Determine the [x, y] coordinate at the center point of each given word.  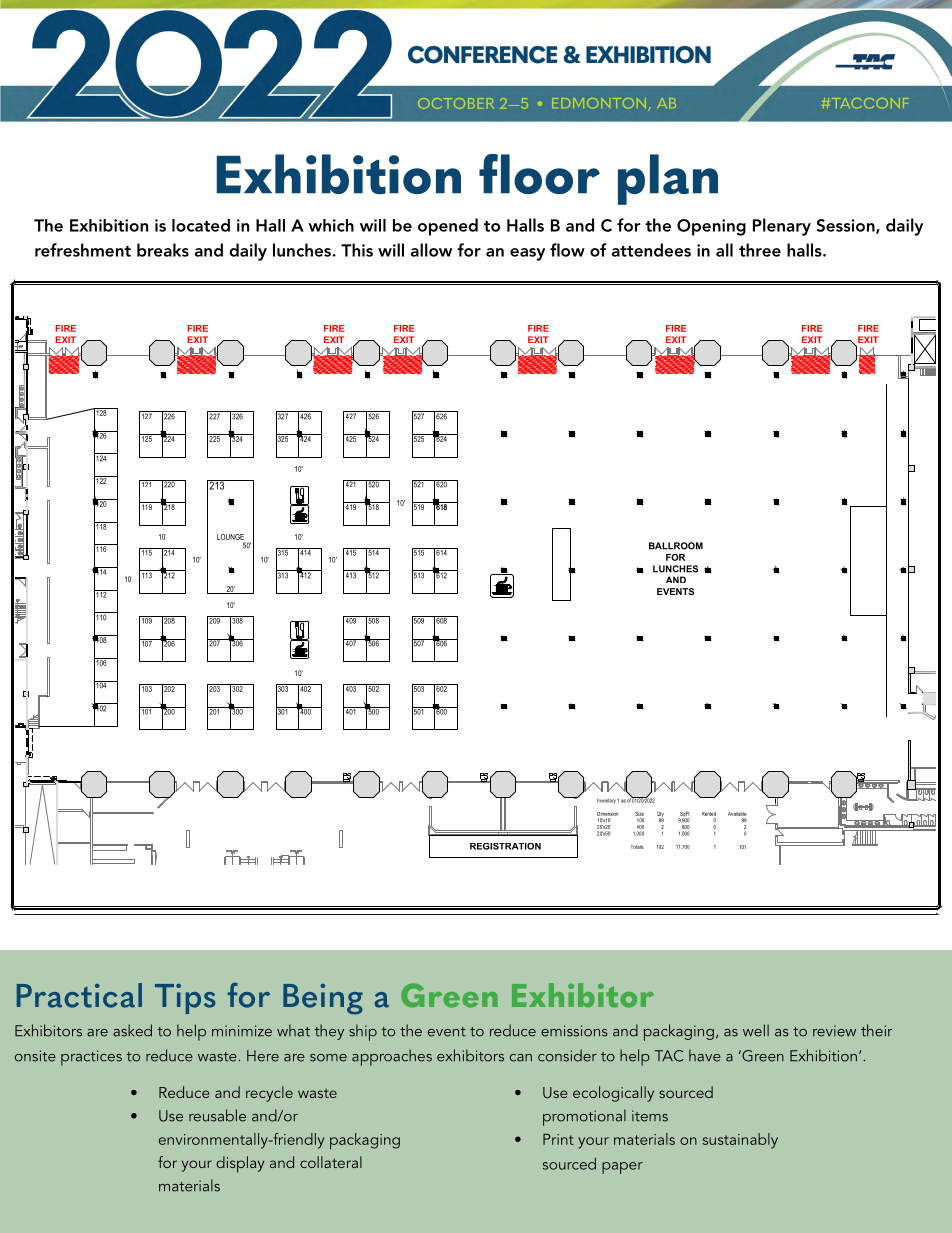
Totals [637, 847]
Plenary [782, 227]
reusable [217, 1115]
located [201, 225]
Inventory [606, 801]
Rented [709, 814]
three [760, 250]
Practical [79, 995]
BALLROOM [676, 546]
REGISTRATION [505, 846]
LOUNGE [230, 537]
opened [448, 227]
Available [737, 814]
